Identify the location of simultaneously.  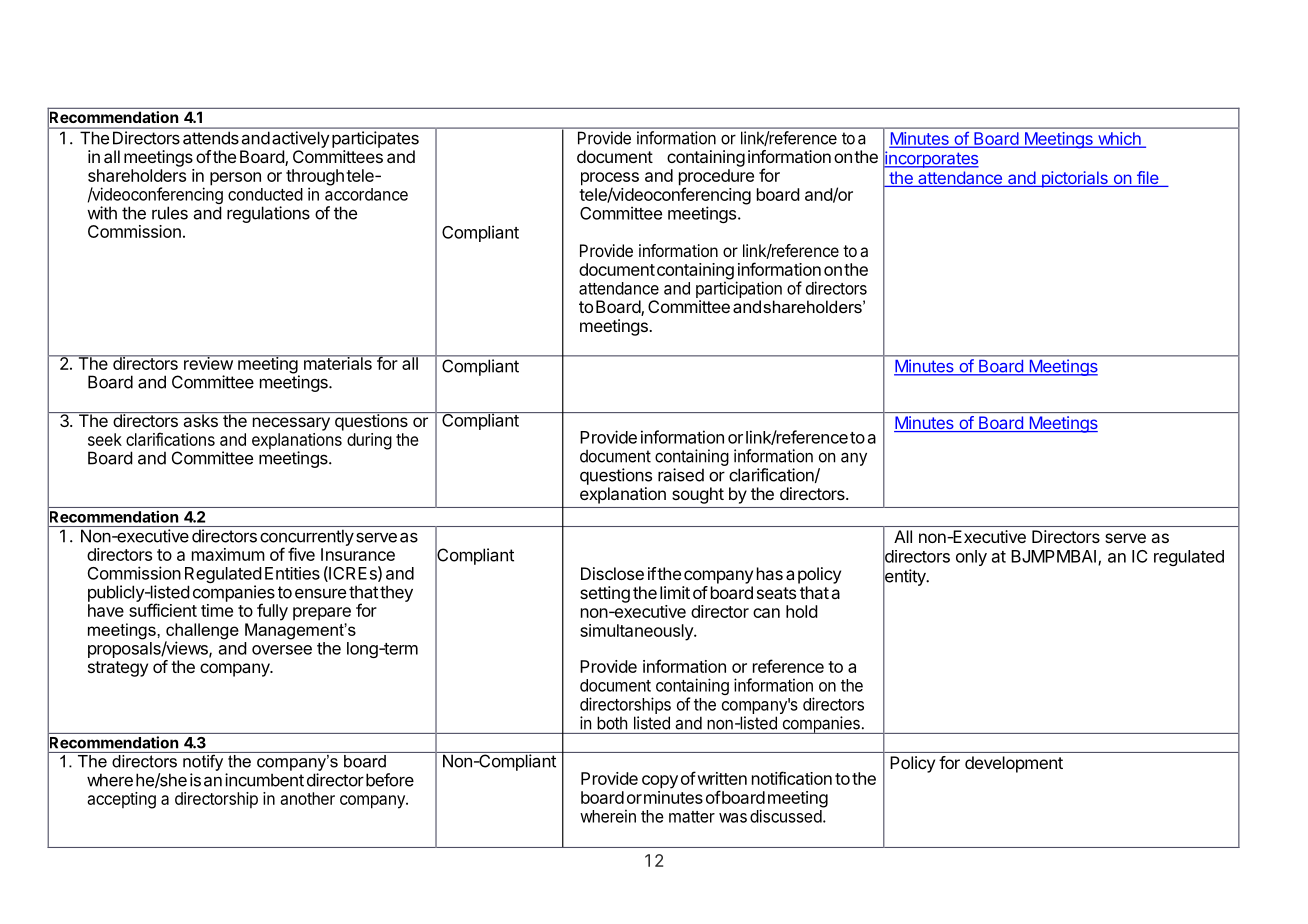
(637, 632).
